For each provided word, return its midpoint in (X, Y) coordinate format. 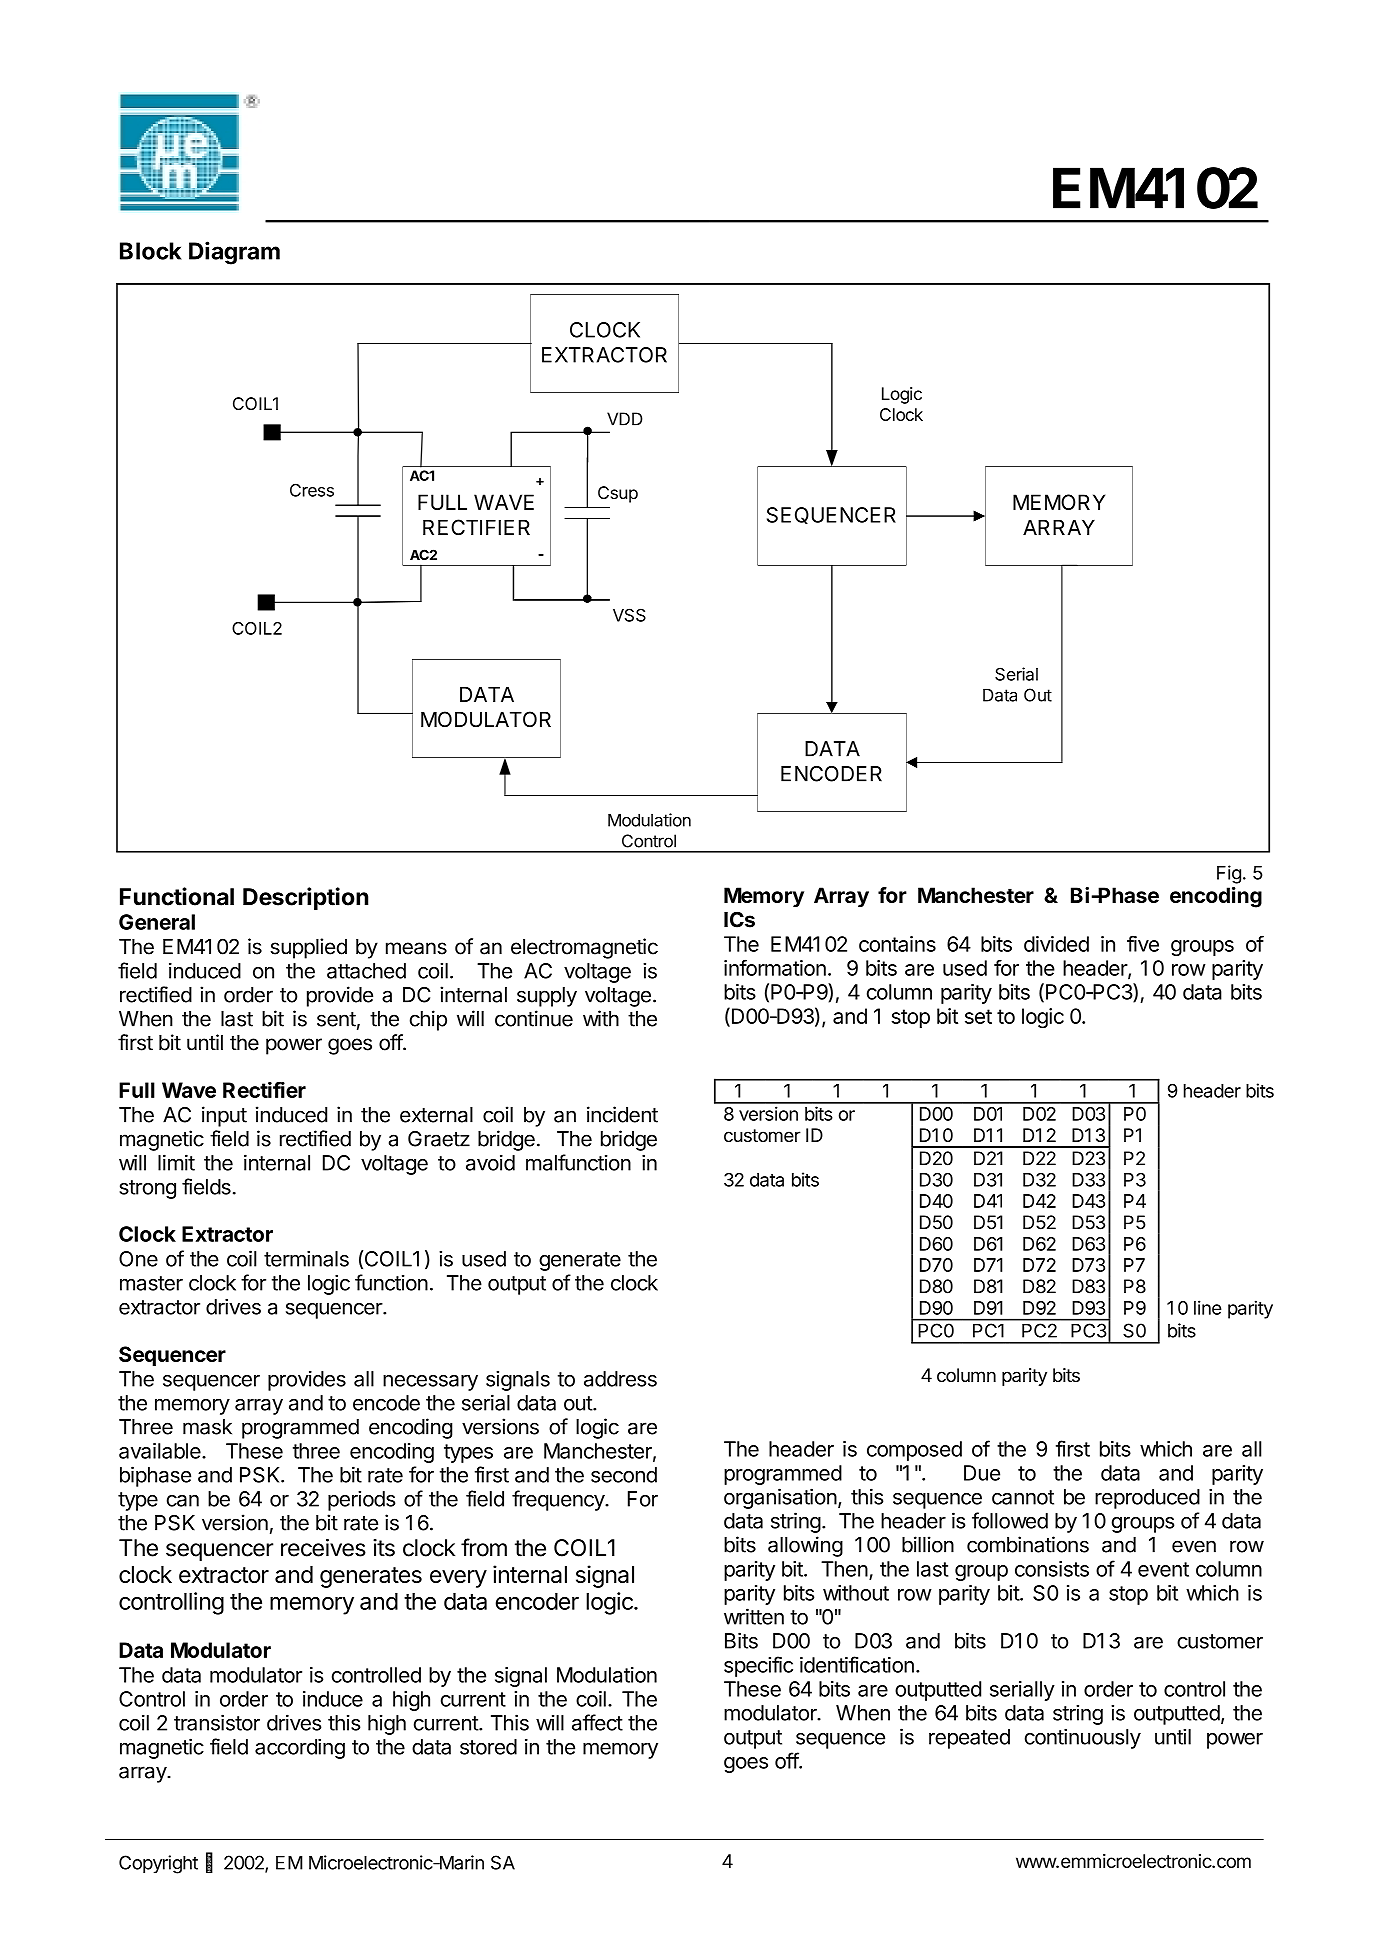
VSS (629, 615)
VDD (624, 419)
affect (597, 1722)
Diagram (234, 253)
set (978, 1016)
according (300, 1748)
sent (336, 1019)
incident (622, 1114)
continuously (1083, 1738)
